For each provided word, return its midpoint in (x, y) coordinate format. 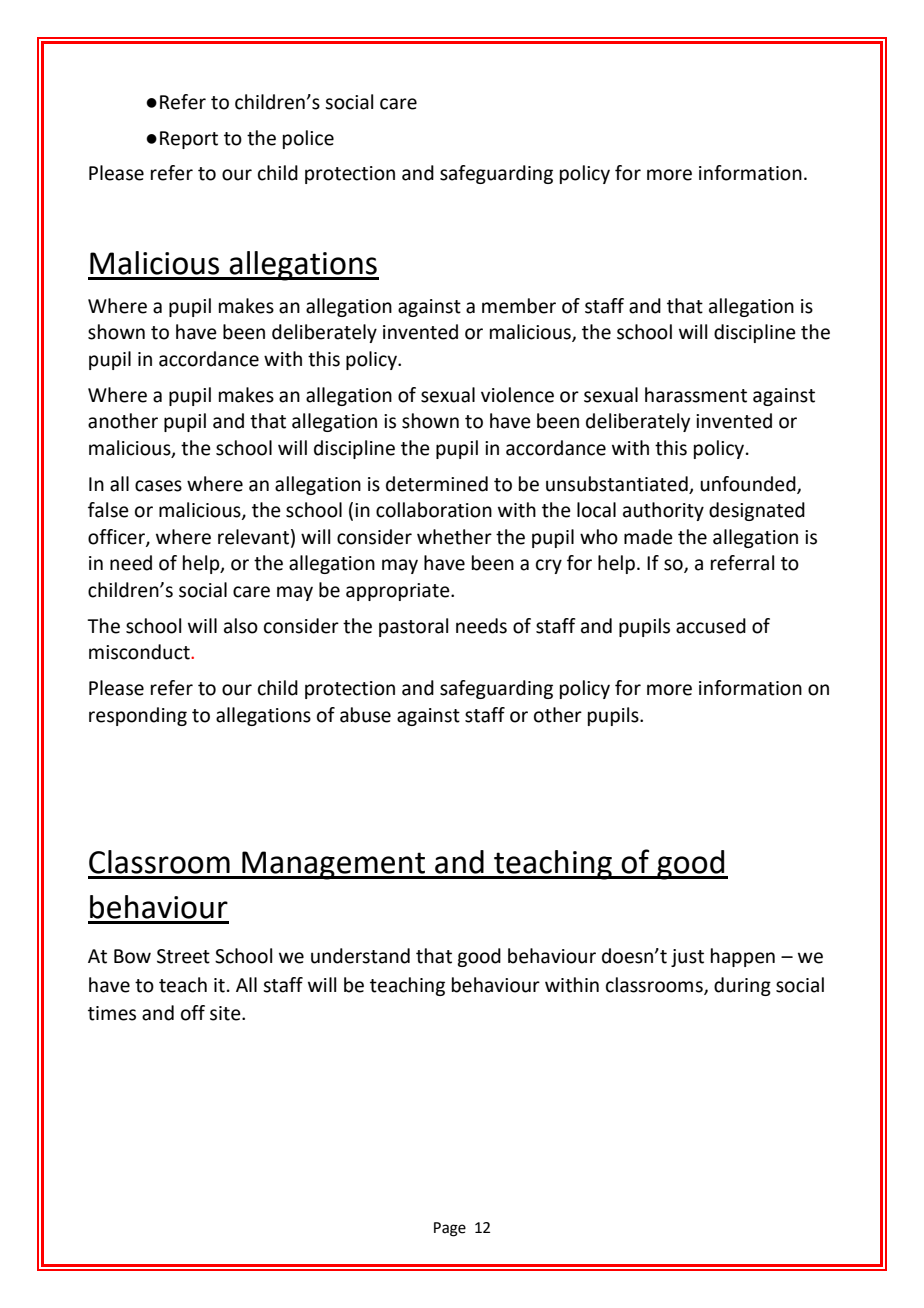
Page (450, 1229)
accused (711, 626)
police (308, 139)
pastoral (413, 627)
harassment (696, 395)
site (226, 1013)
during (742, 986)
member (519, 306)
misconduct (140, 652)
